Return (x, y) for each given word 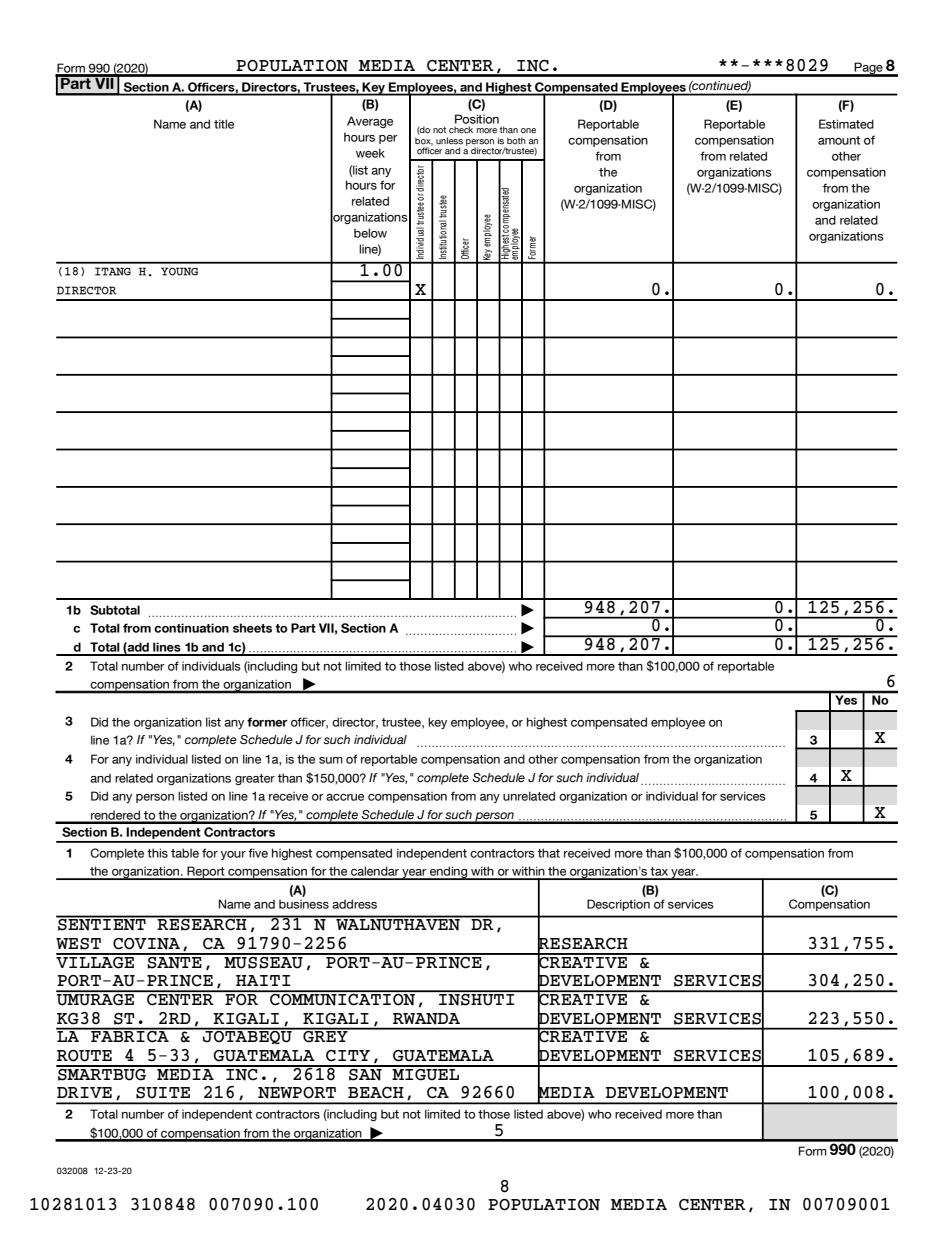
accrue (345, 797)
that (549, 853)
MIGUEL (426, 1073)
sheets (252, 628)
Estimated (846, 124)
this (157, 853)
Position (477, 119)
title (224, 124)
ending (449, 873)
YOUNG (179, 271)
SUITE (163, 1093)
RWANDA (426, 1019)
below (370, 233)
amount (839, 140)
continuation (191, 628)
